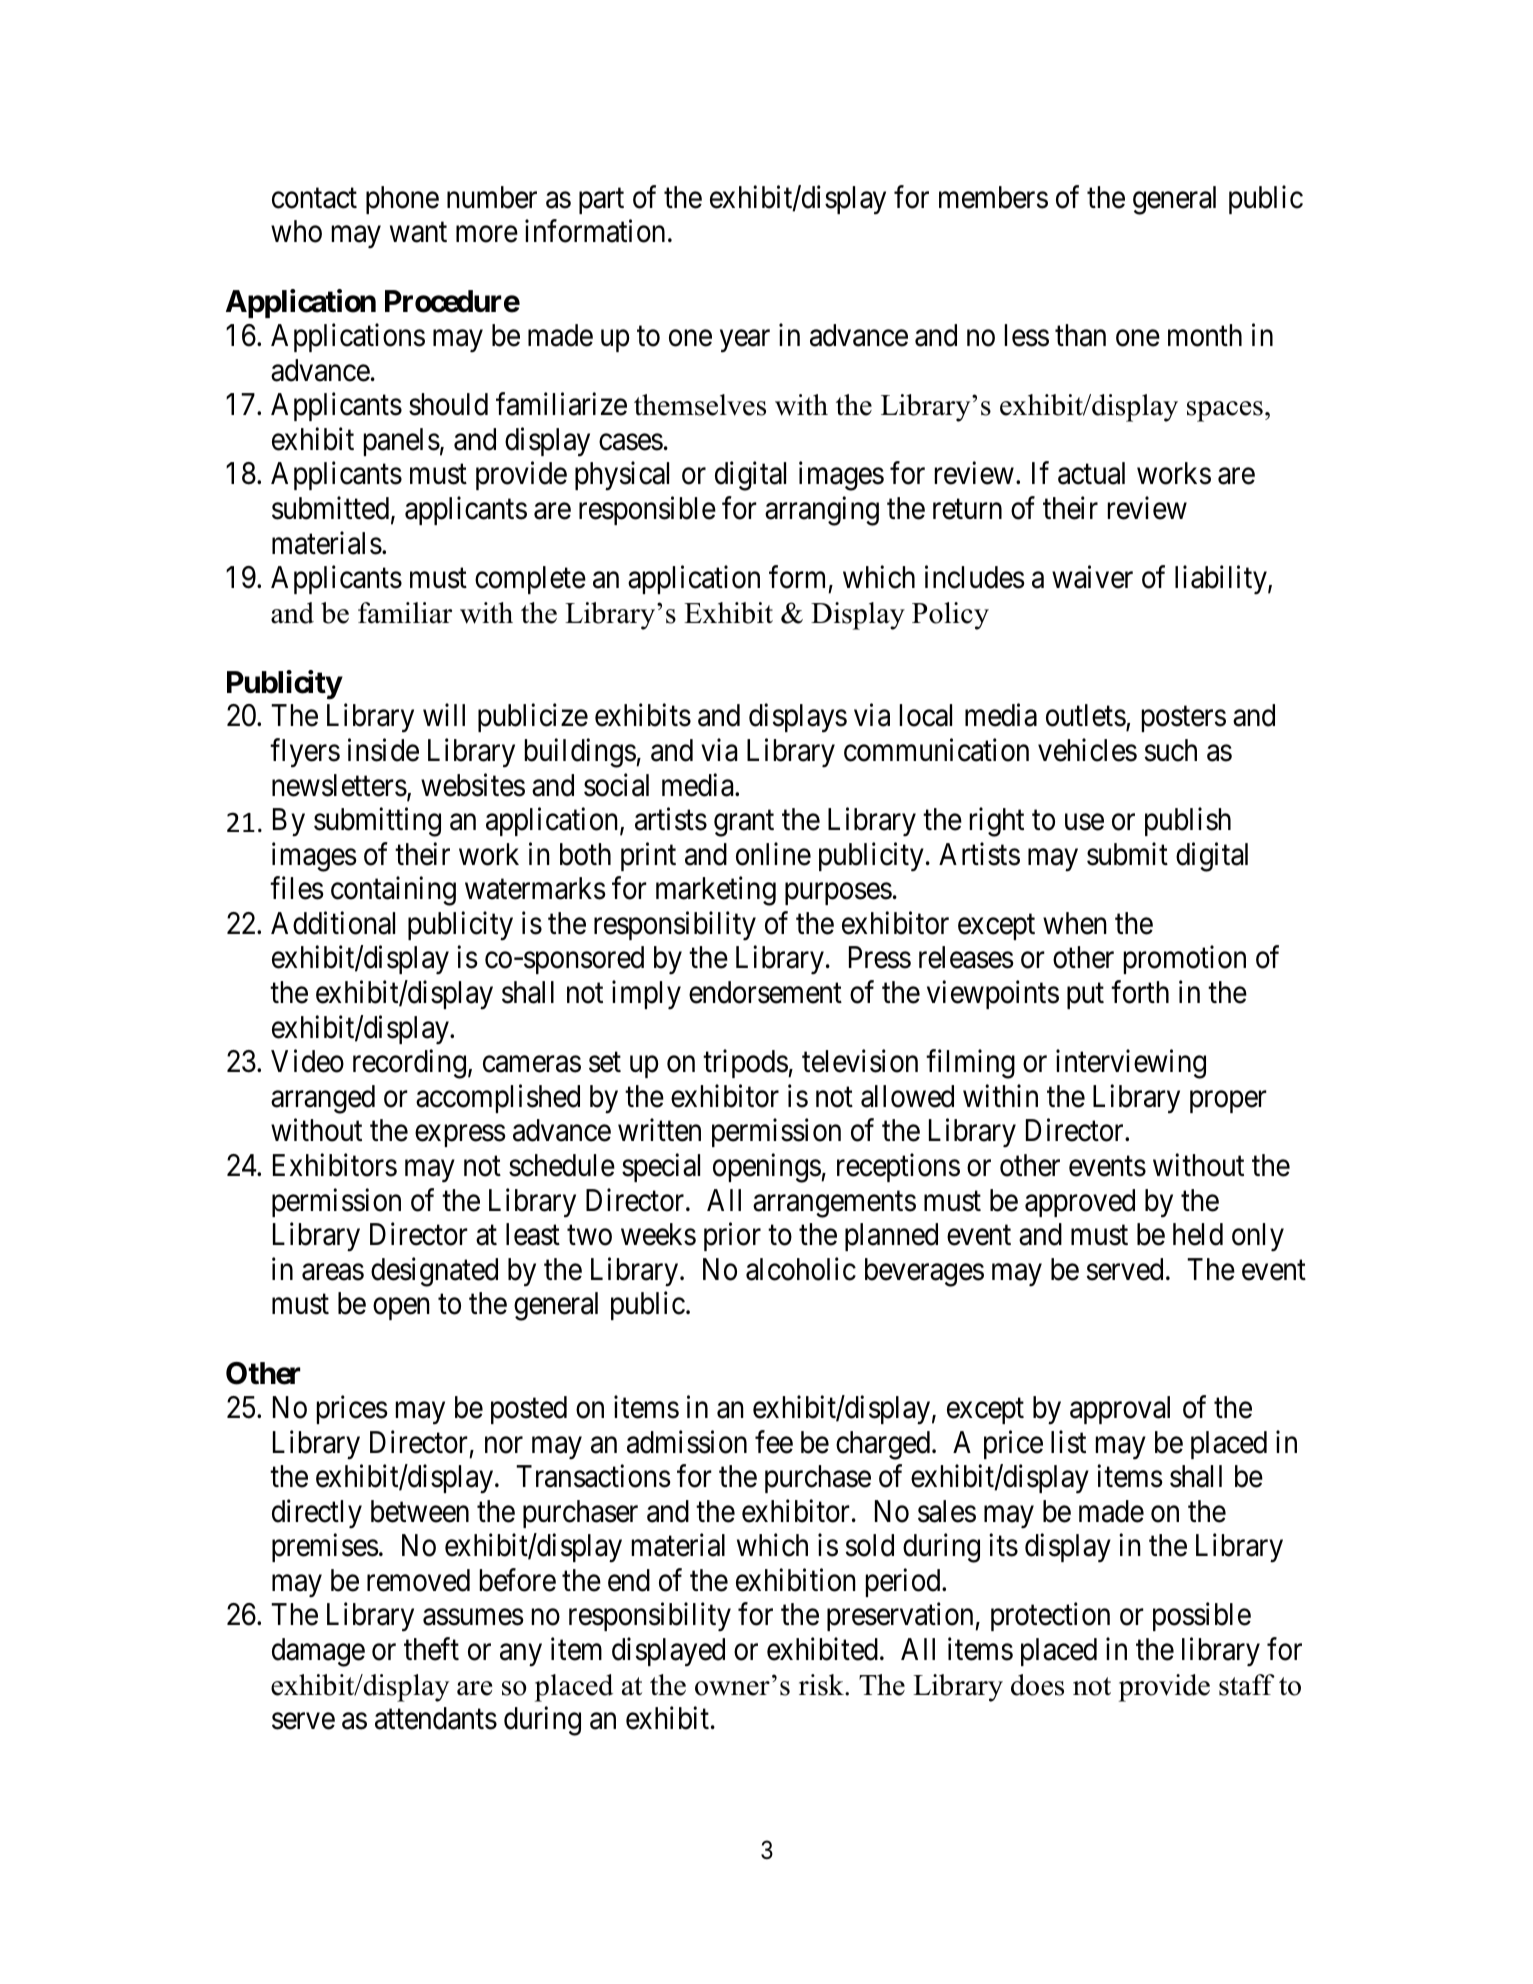  What do you see at coordinates (418, 233) in the document?
I see `want` at bounding box center [418, 233].
